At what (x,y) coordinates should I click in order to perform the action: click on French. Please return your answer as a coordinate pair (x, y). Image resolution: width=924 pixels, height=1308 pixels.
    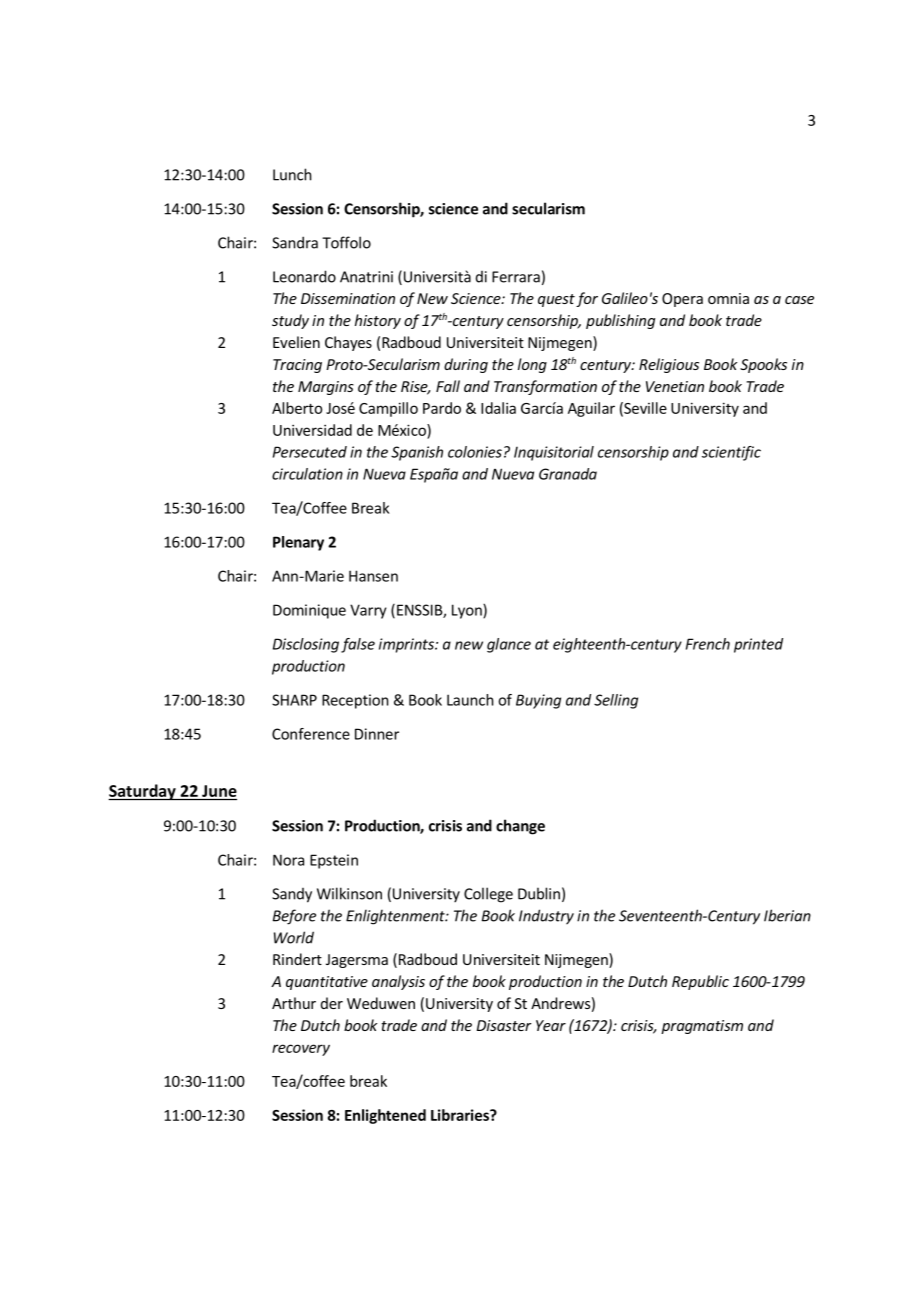
    Looking at the image, I should click on (708, 644).
